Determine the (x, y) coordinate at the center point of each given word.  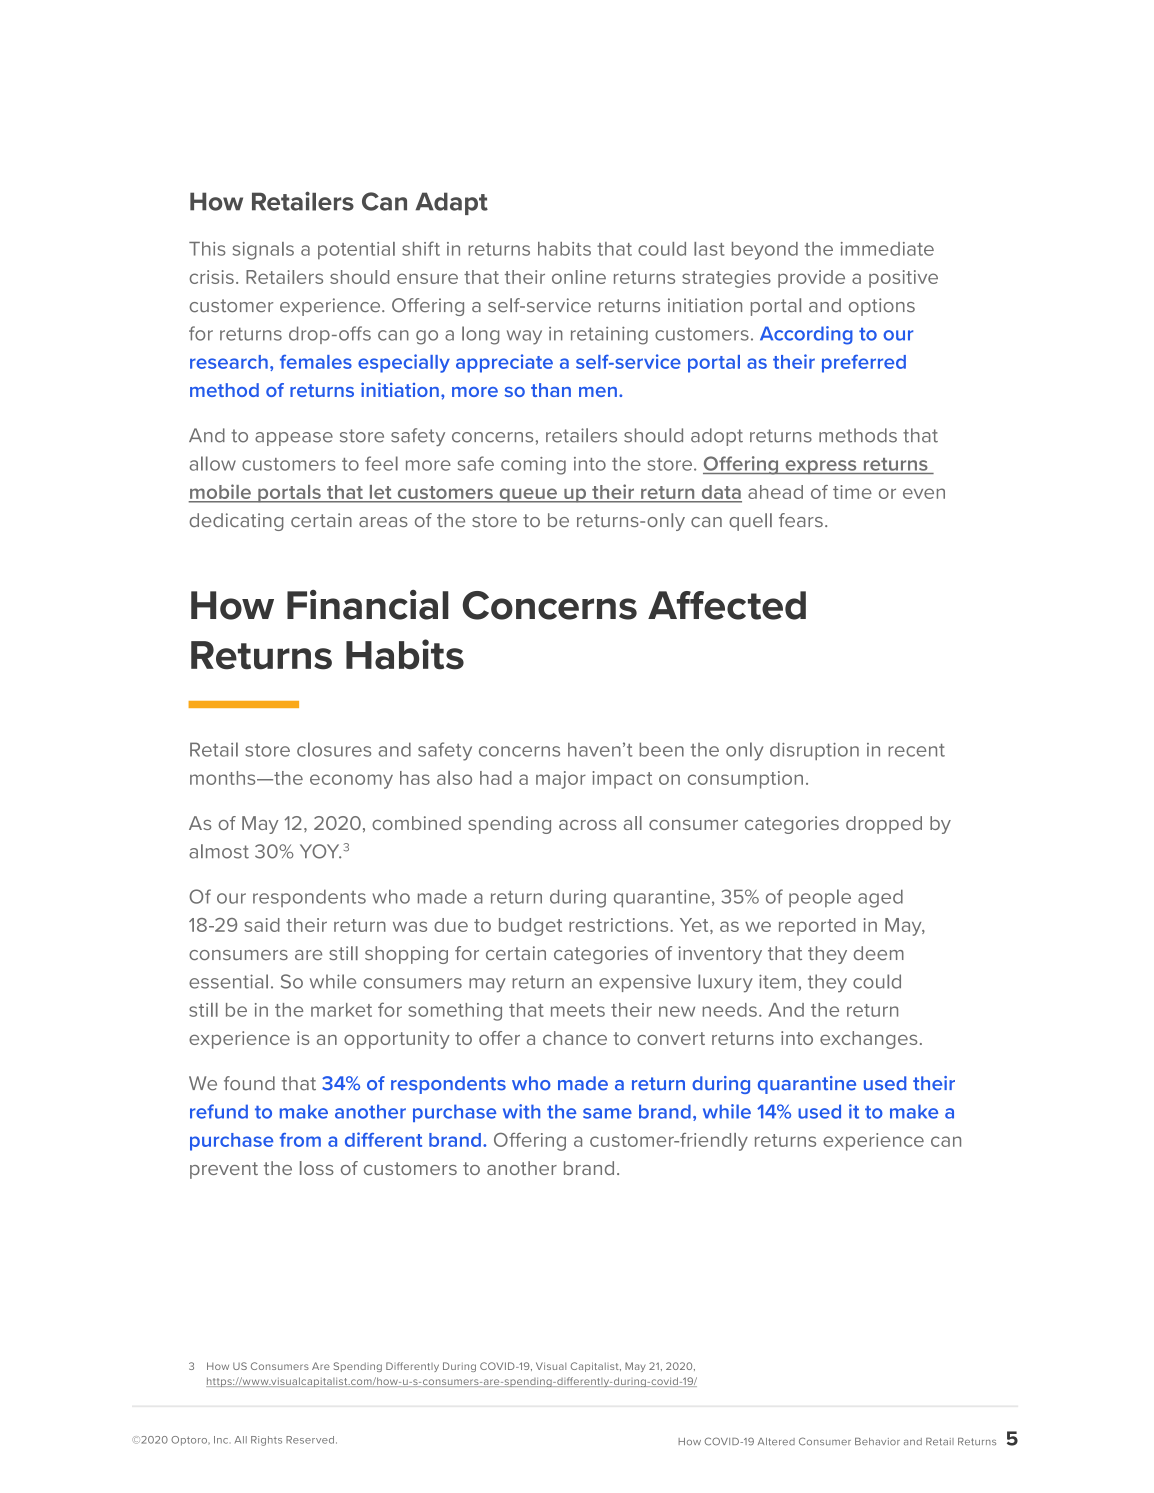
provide (811, 279)
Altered (776, 1442)
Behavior (877, 1442)
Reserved (310, 1440)
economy (351, 781)
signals (263, 251)
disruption (814, 751)
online (579, 277)
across (588, 825)
